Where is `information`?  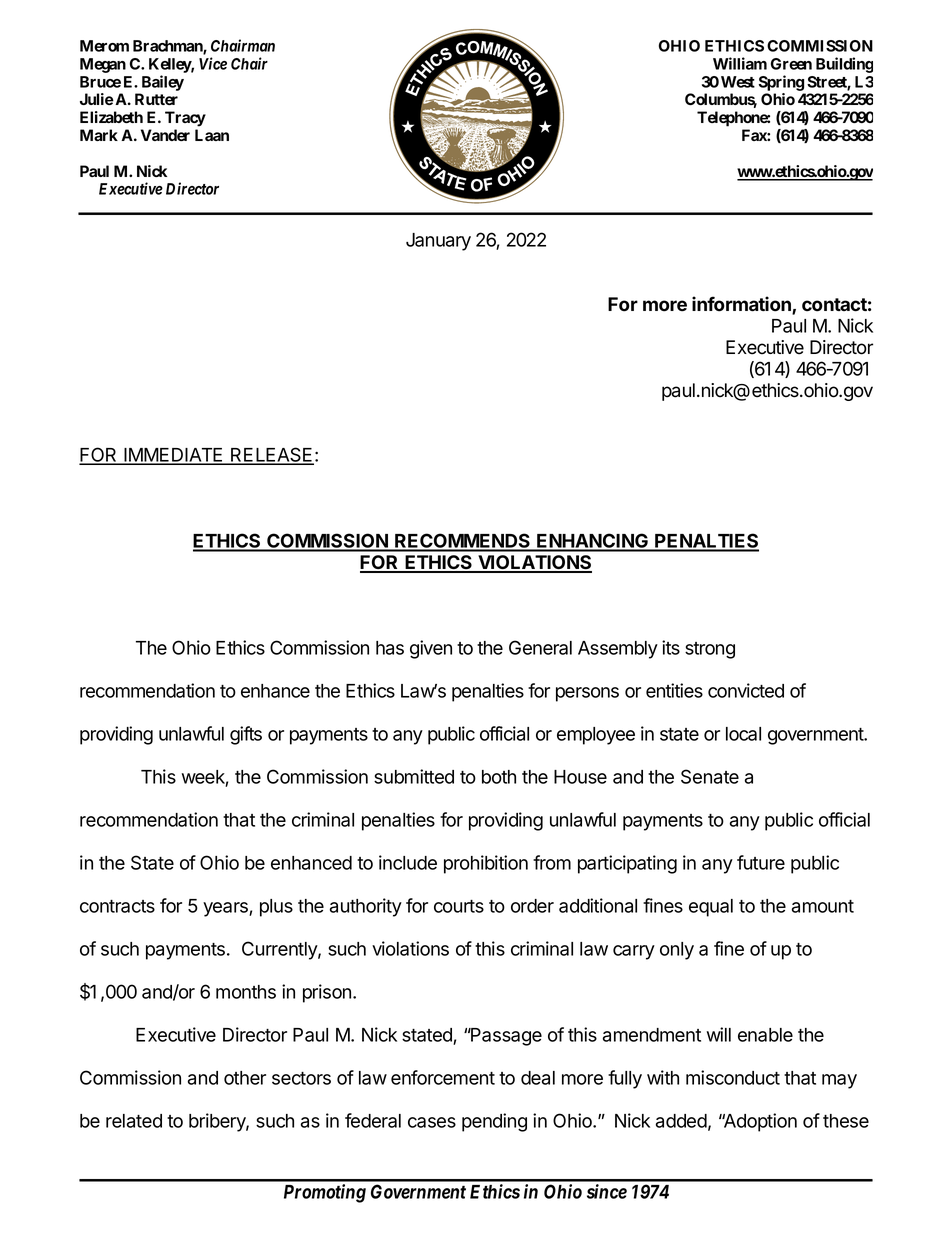 information is located at coordinates (742, 305).
